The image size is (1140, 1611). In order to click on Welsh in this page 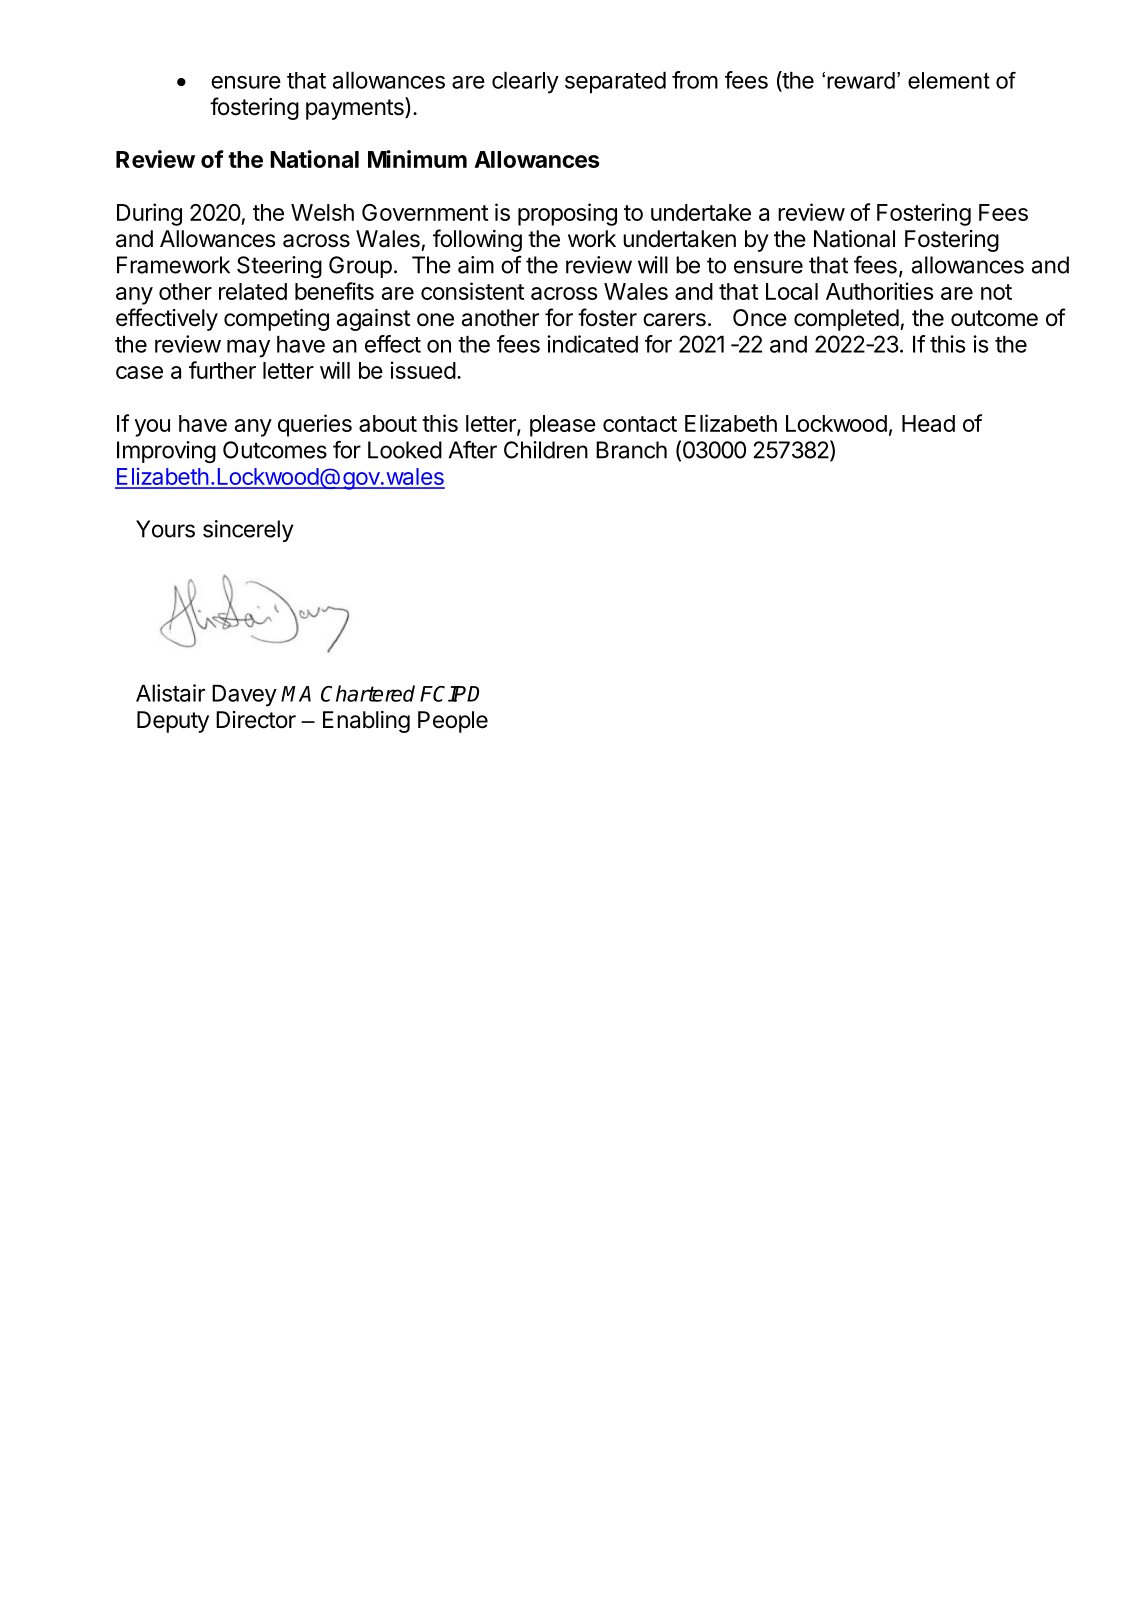, I will do `click(322, 212)`.
